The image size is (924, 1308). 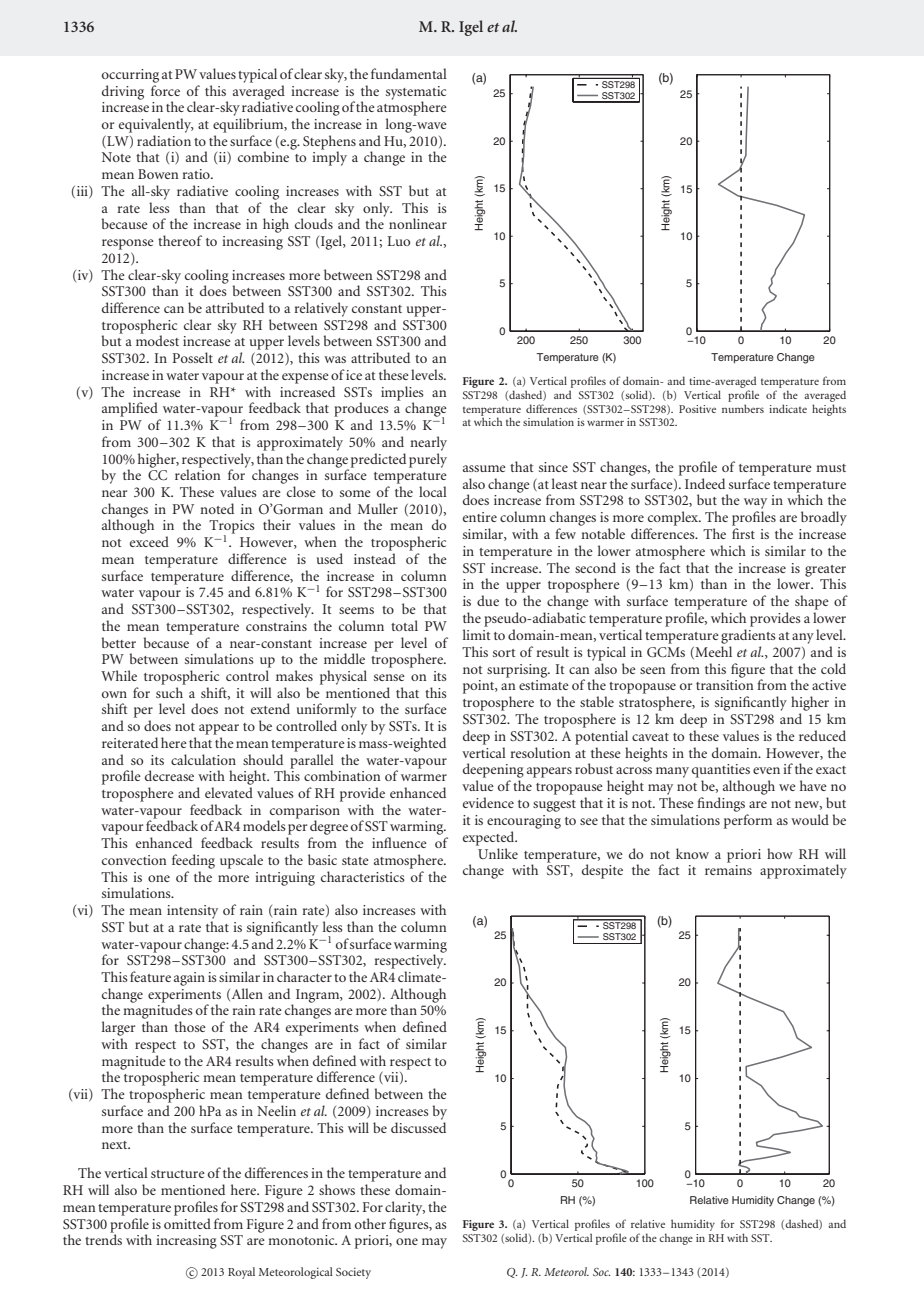 I want to click on way, so click(x=755, y=503).
